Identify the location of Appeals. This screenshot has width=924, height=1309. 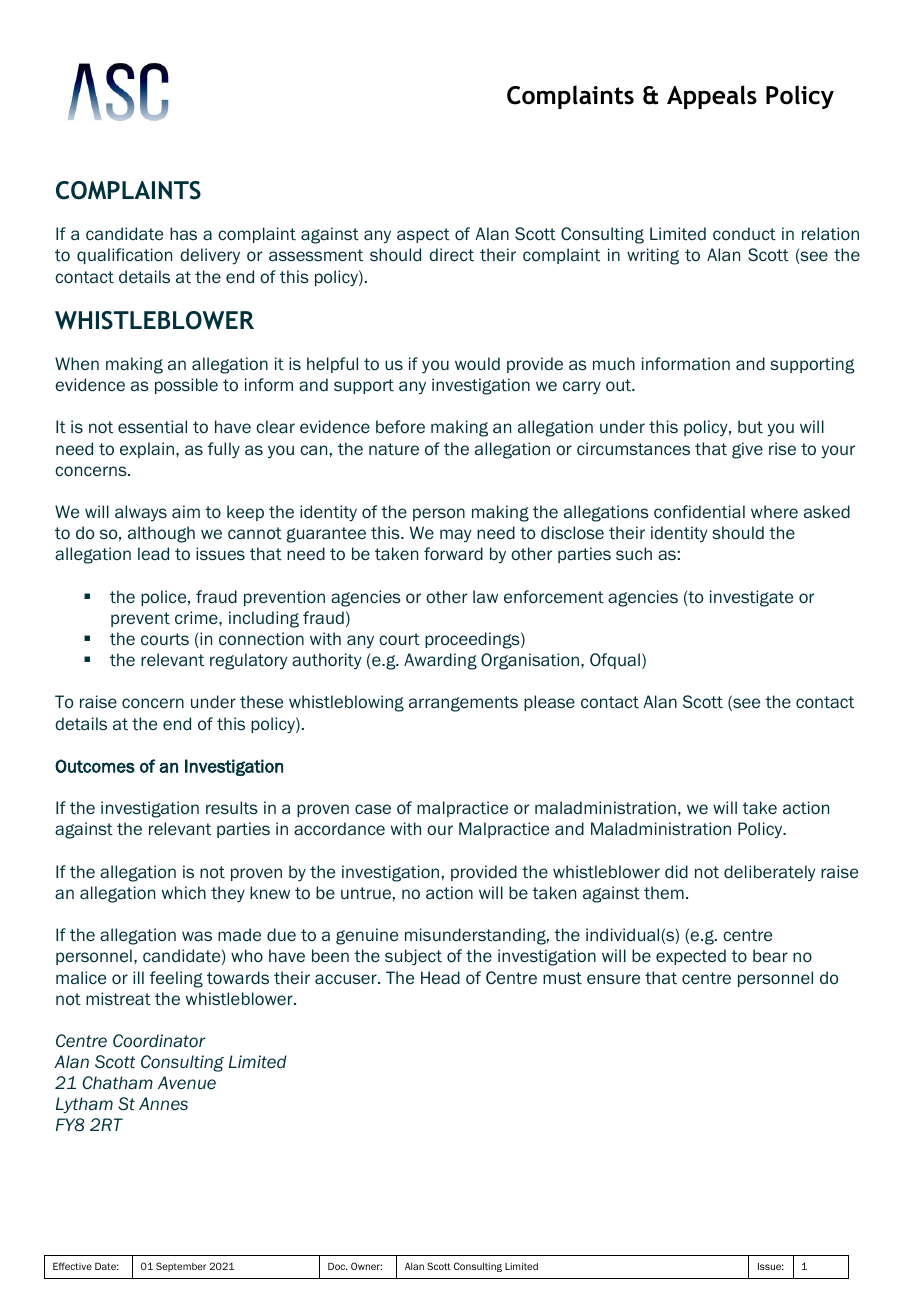
(712, 97).
